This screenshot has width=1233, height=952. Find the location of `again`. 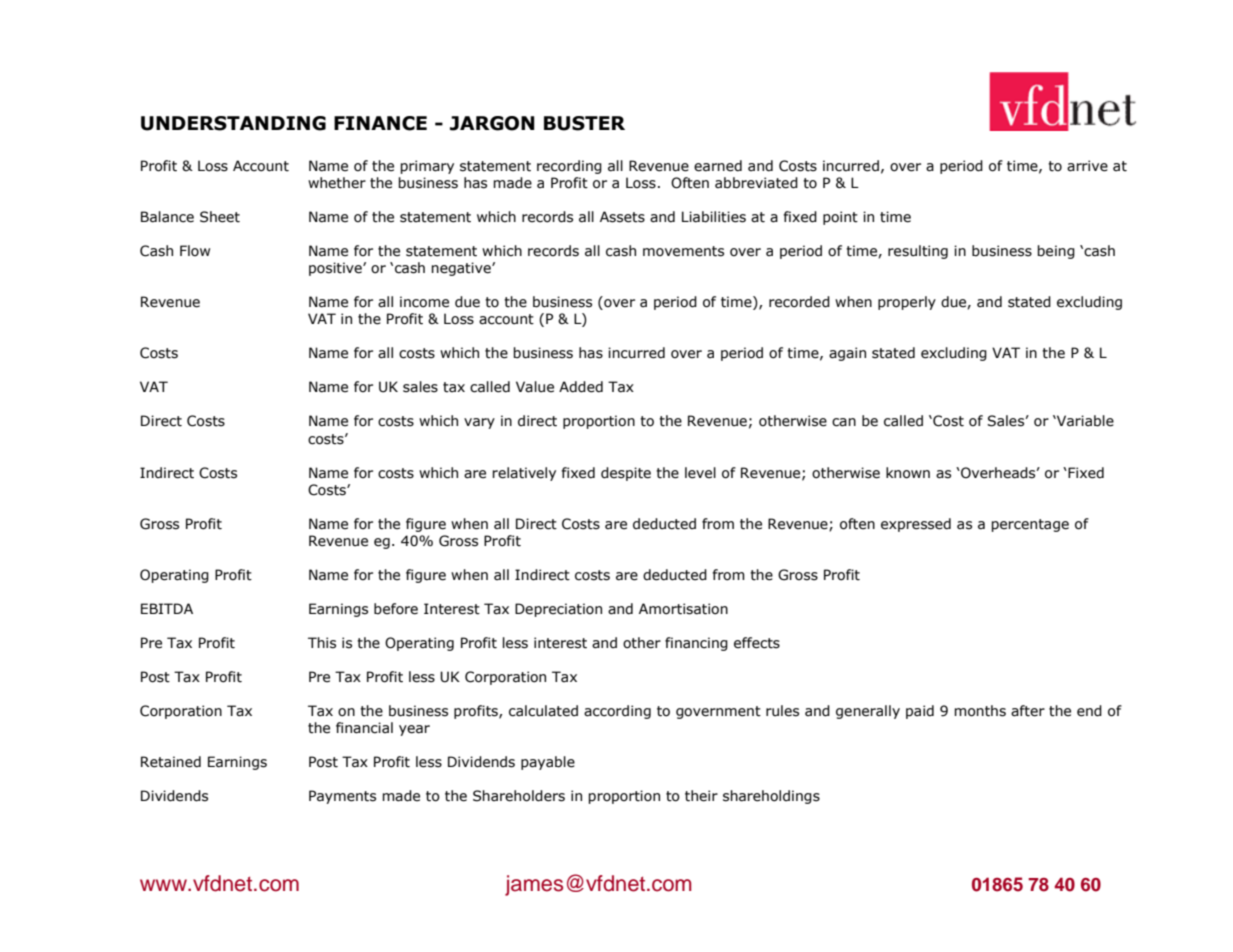

again is located at coordinates (847, 354).
